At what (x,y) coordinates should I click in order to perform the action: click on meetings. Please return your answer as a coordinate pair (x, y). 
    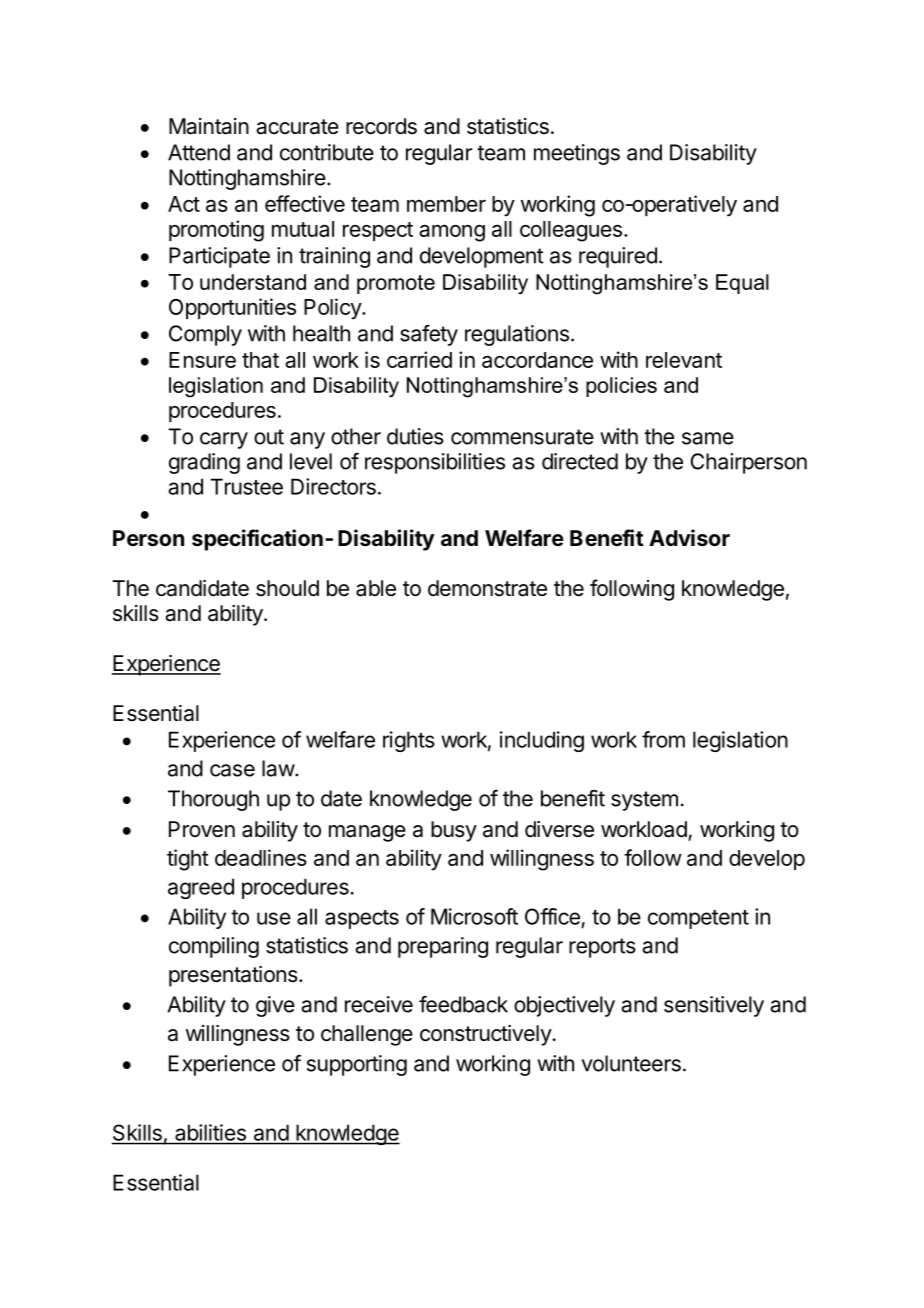
    Looking at the image, I should click on (577, 154).
